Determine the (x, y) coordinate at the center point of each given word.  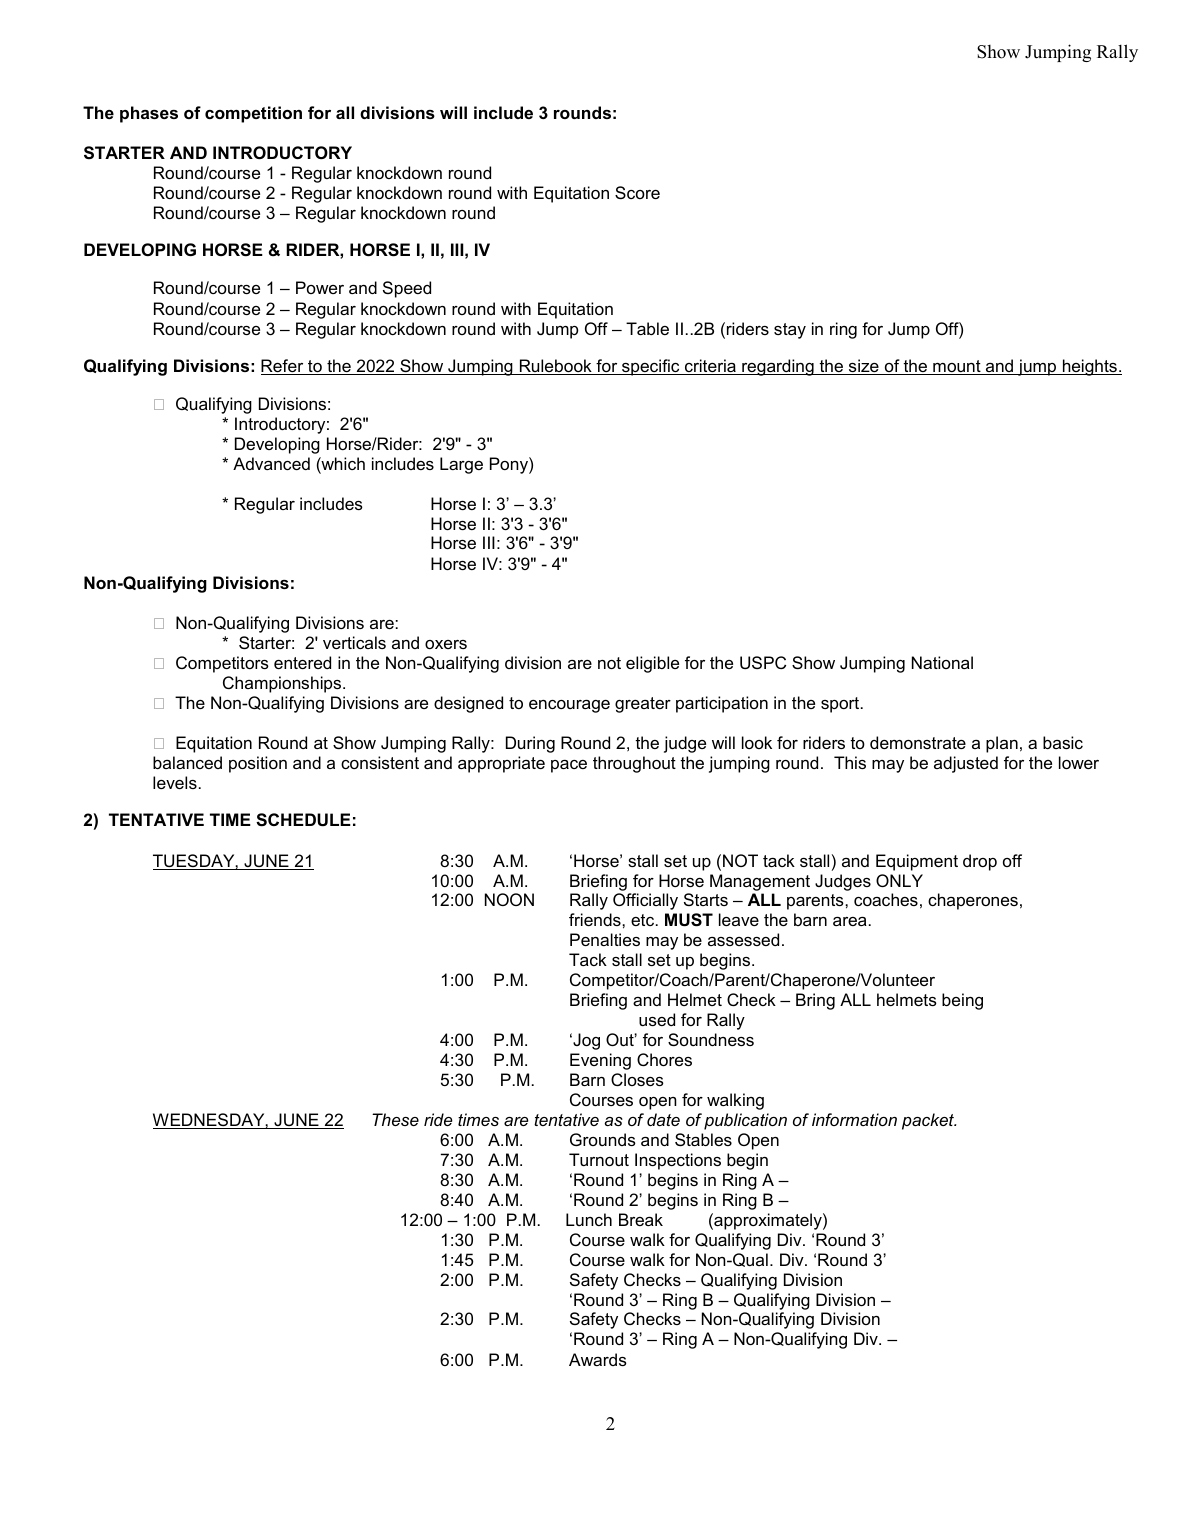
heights (1089, 367)
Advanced (271, 463)
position (258, 764)
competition (253, 114)
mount (957, 367)
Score (637, 192)
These (395, 1119)
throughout (634, 764)
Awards (598, 1359)
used (657, 1019)
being (962, 1001)
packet (929, 1121)
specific (651, 367)
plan (1002, 744)
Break (641, 1219)
